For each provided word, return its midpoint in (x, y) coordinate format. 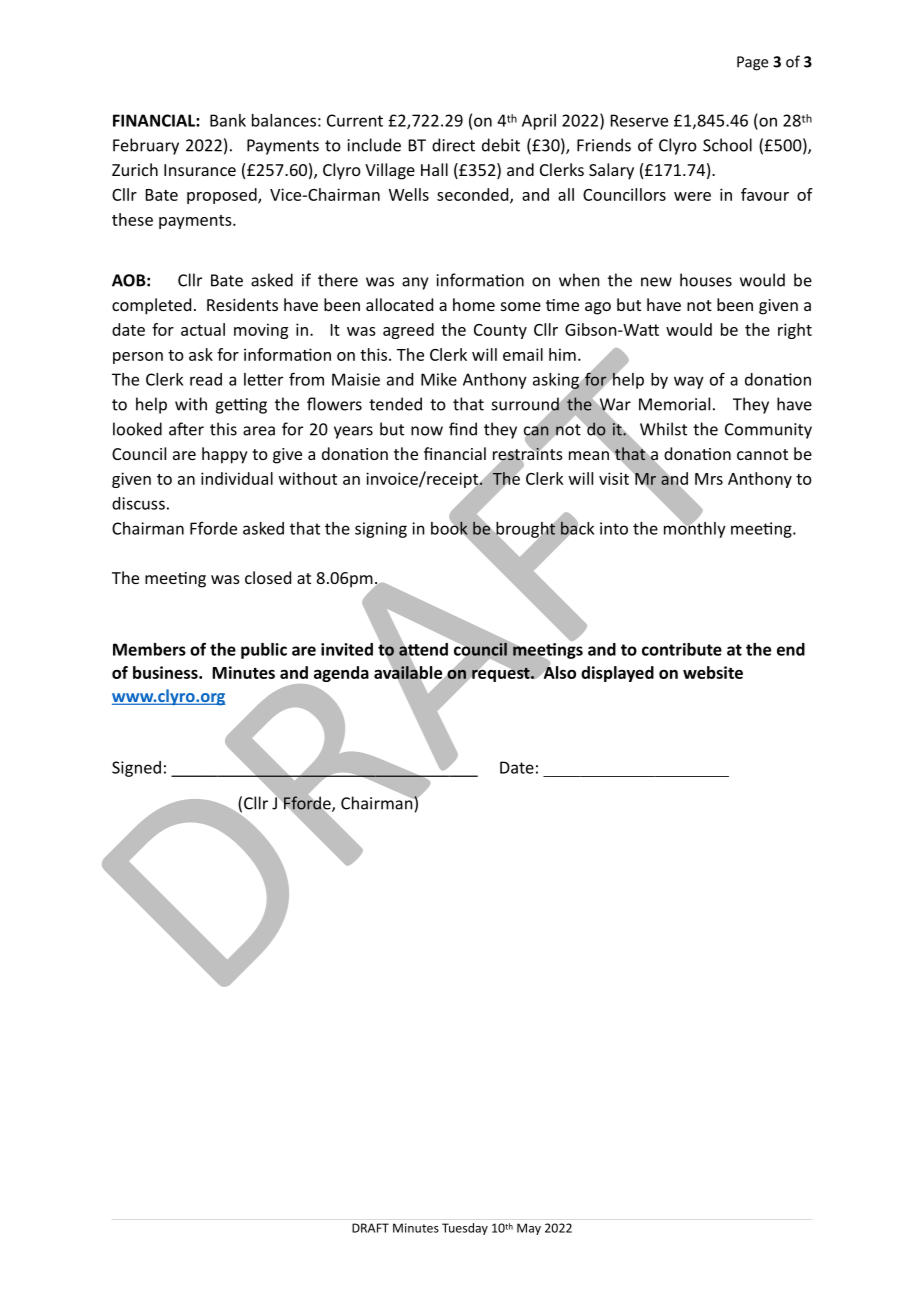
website (713, 672)
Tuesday (465, 1229)
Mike (439, 379)
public (264, 651)
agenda (341, 674)
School (727, 145)
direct (453, 145)
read (206, 379)
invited (347, 649)
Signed (136, 769)
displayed (617, 674)
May (529, 1229)
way (689, 382)
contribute (682, 649)
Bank (228, 120)
